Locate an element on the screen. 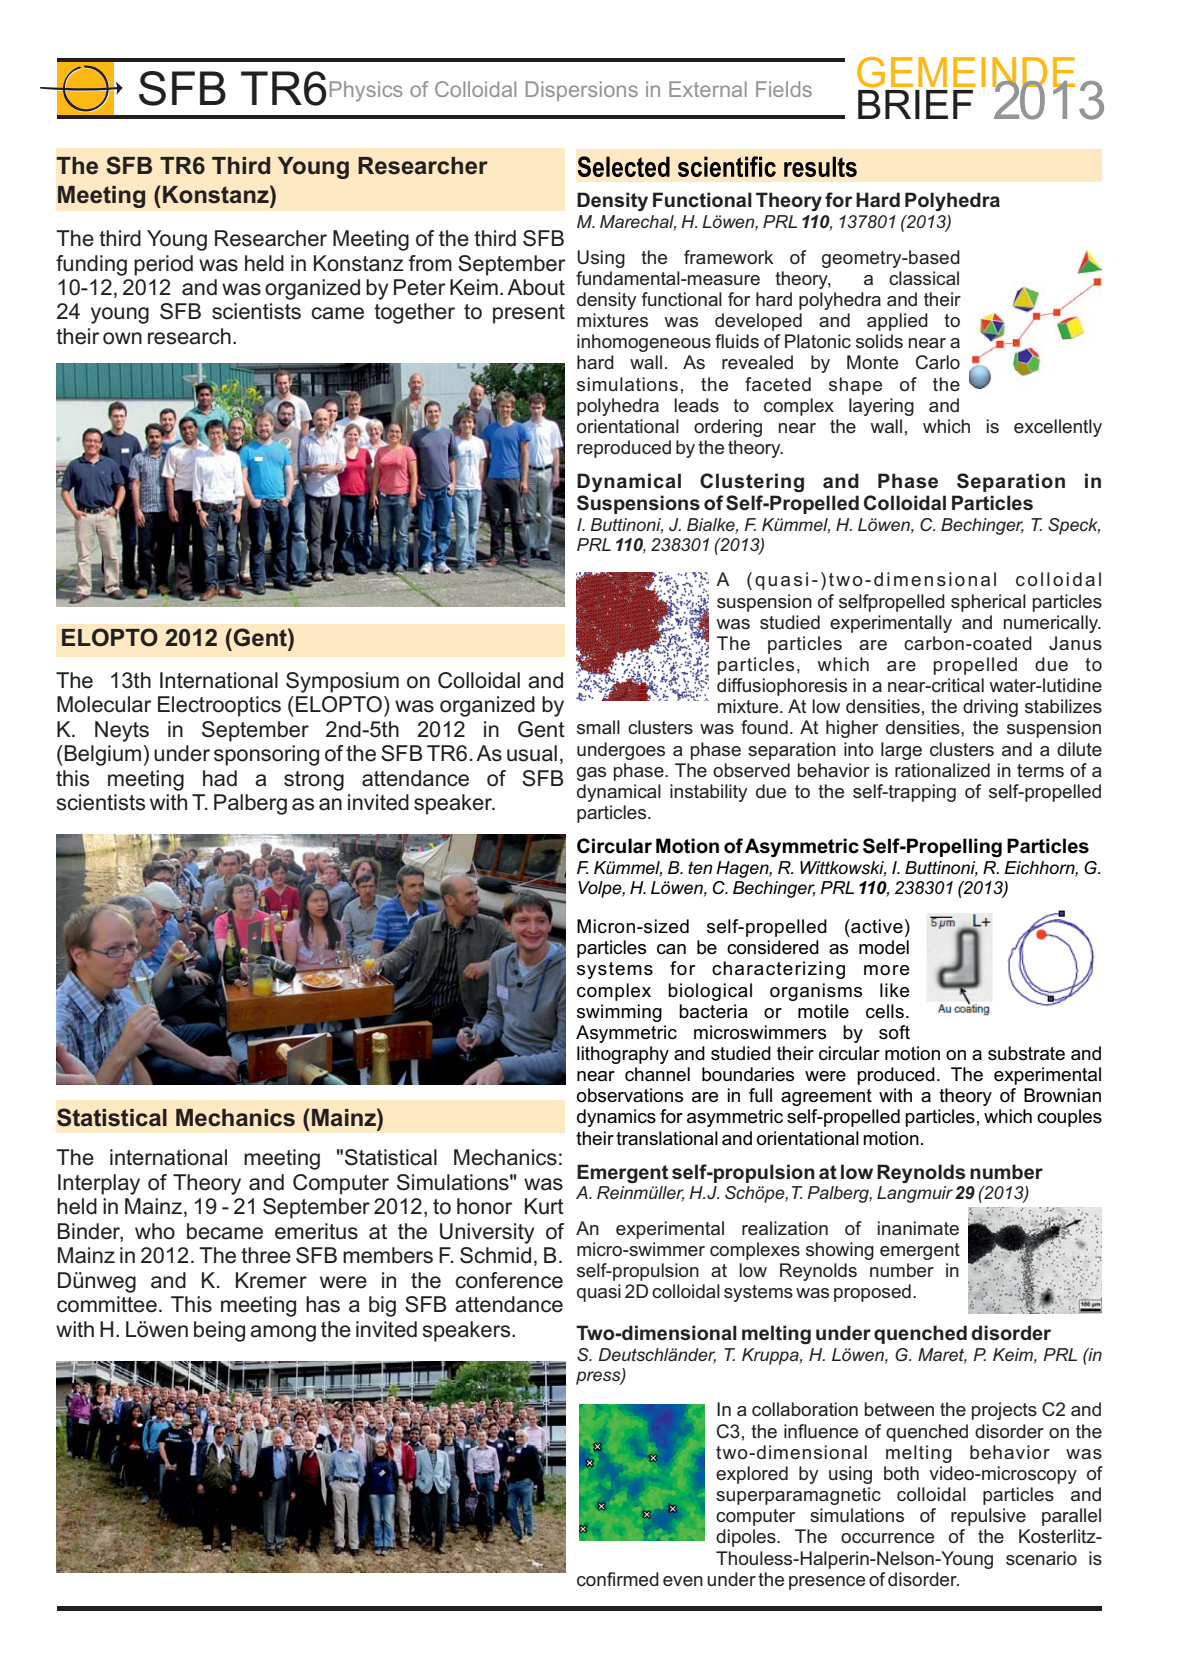 The image size is (1186, 1678). who is located at coordinates (155, 1231).
